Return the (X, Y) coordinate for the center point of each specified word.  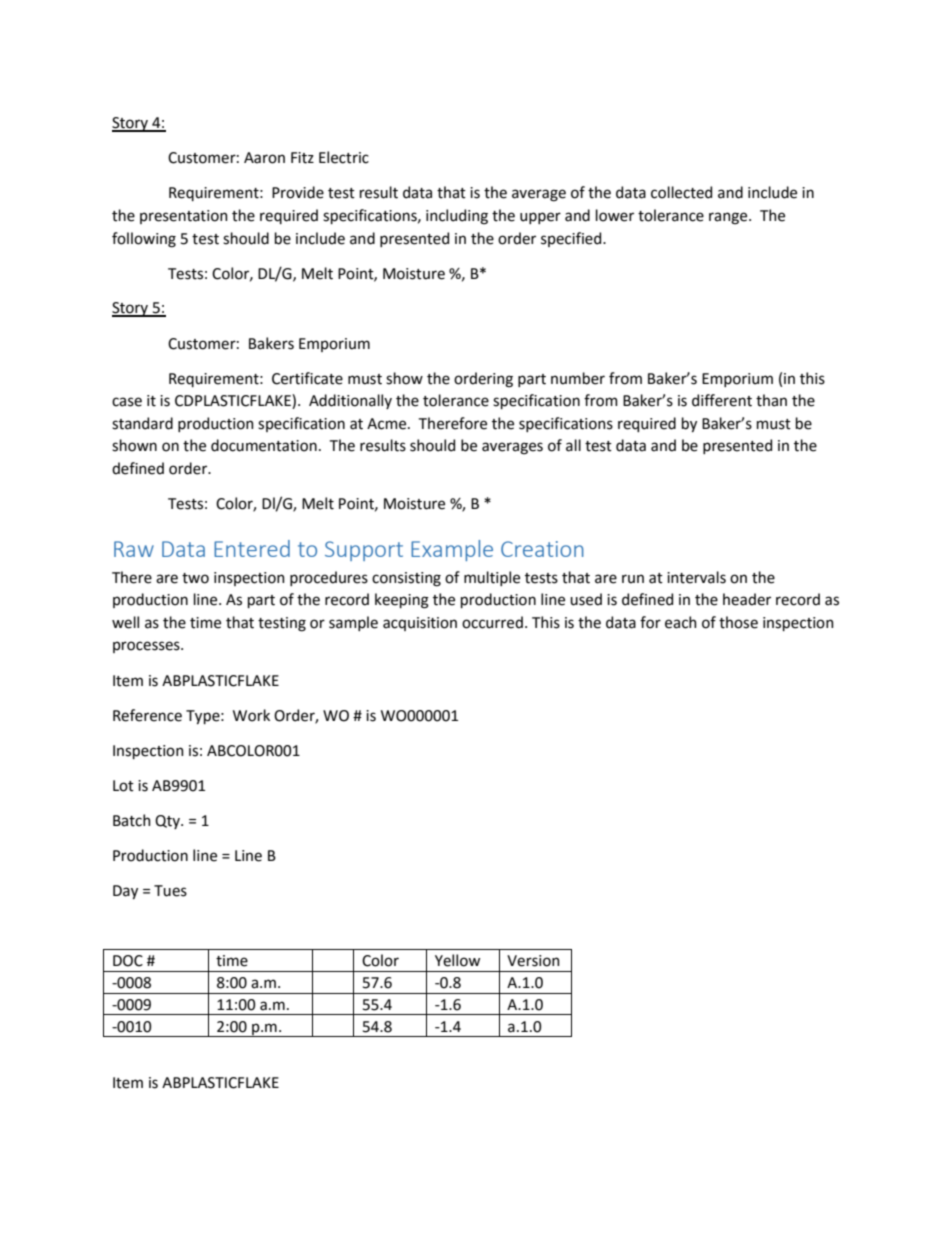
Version (533, 961)
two (195, 578)
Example (452, 550)
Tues (170, 891)
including (457, 217)
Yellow (457, 960)
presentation (184, 217)
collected (681, 192)
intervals (696, 577)
